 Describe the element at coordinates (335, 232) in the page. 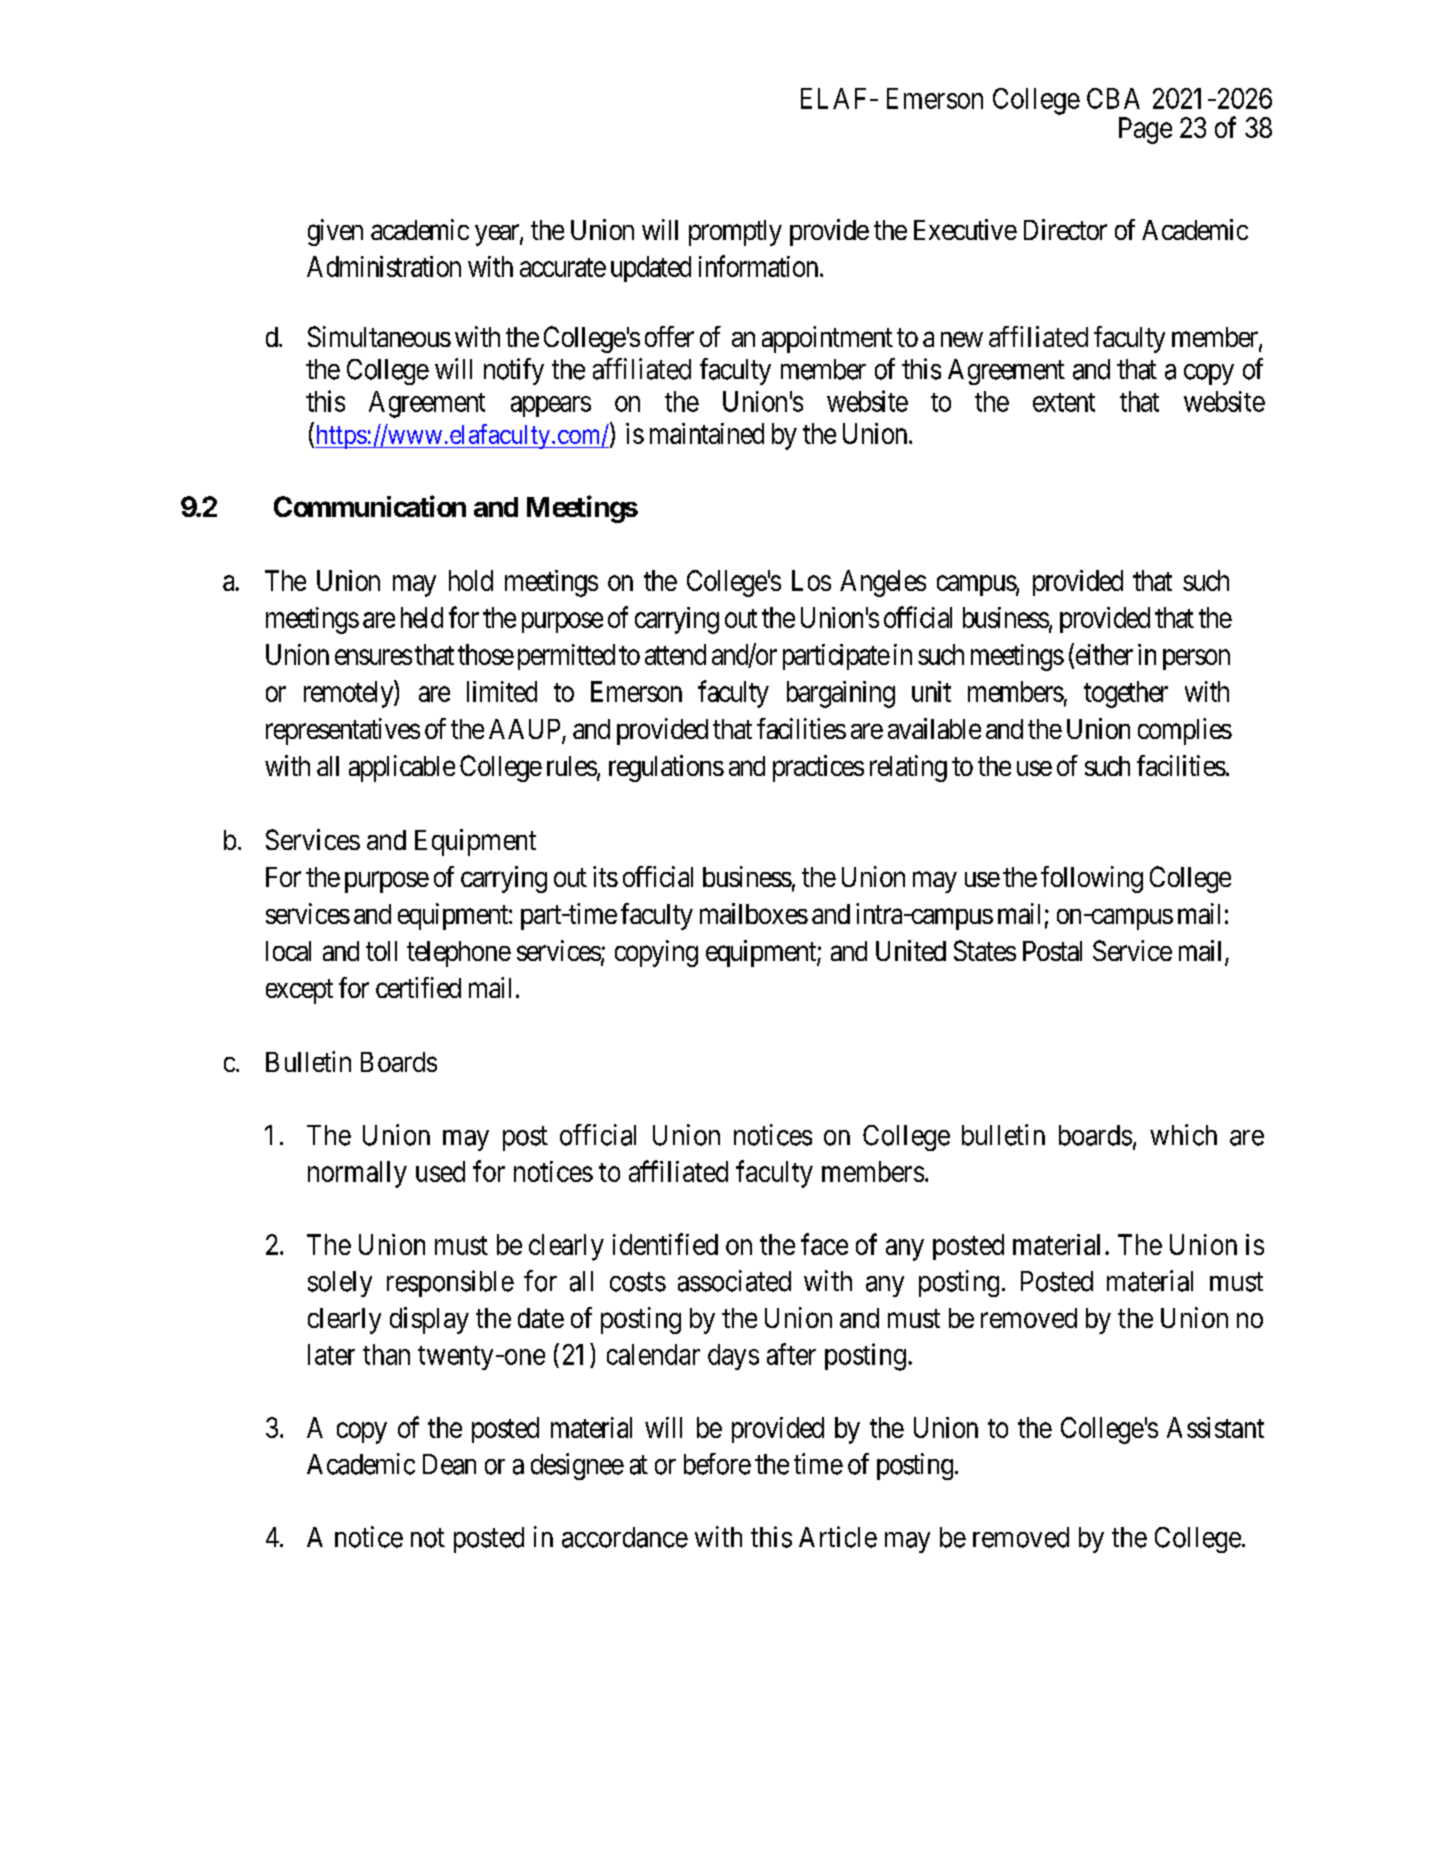

I see `given` at that location.
